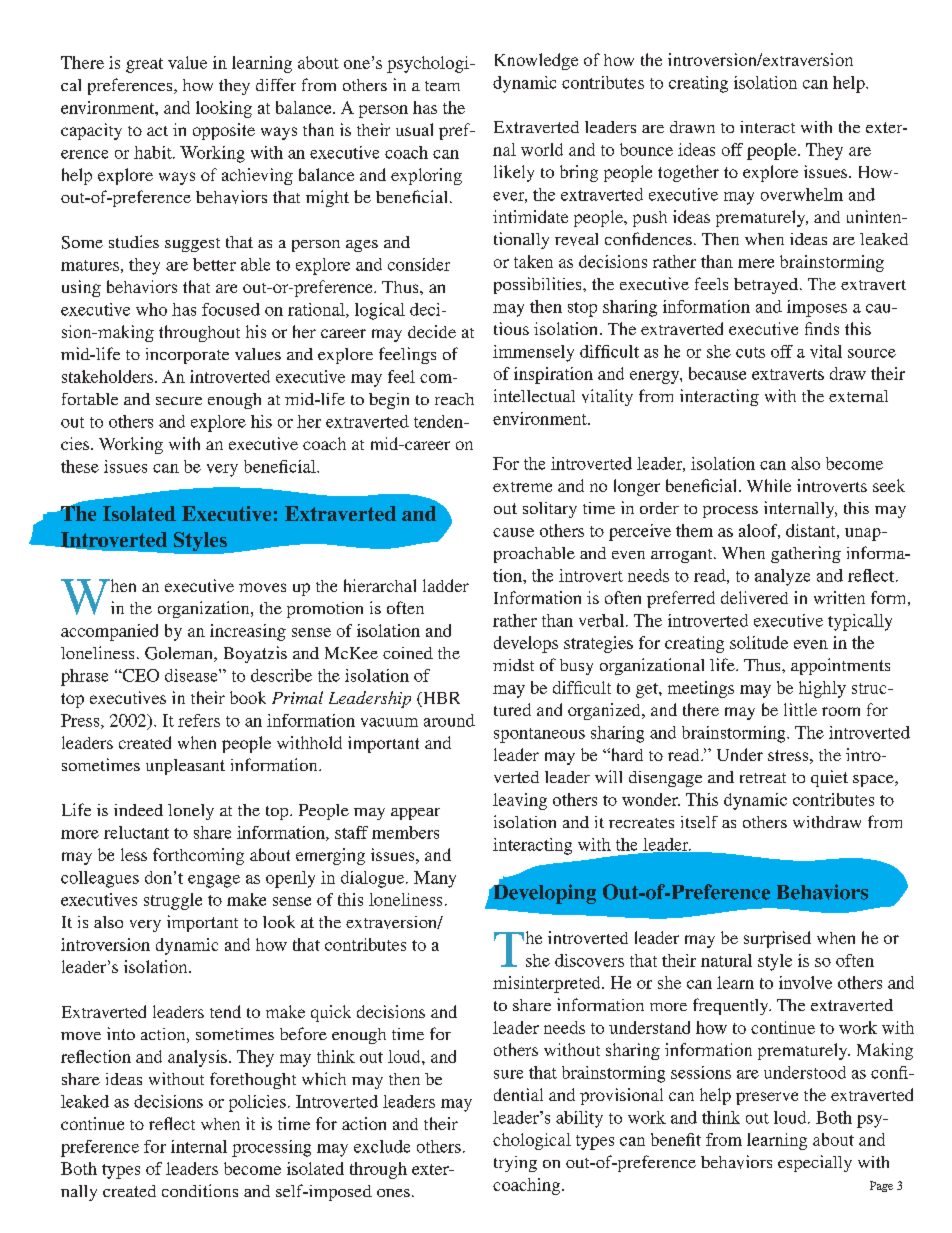 This screenshot has height=1233, width=952. I want to click on forethought, so click(253, 1080).
